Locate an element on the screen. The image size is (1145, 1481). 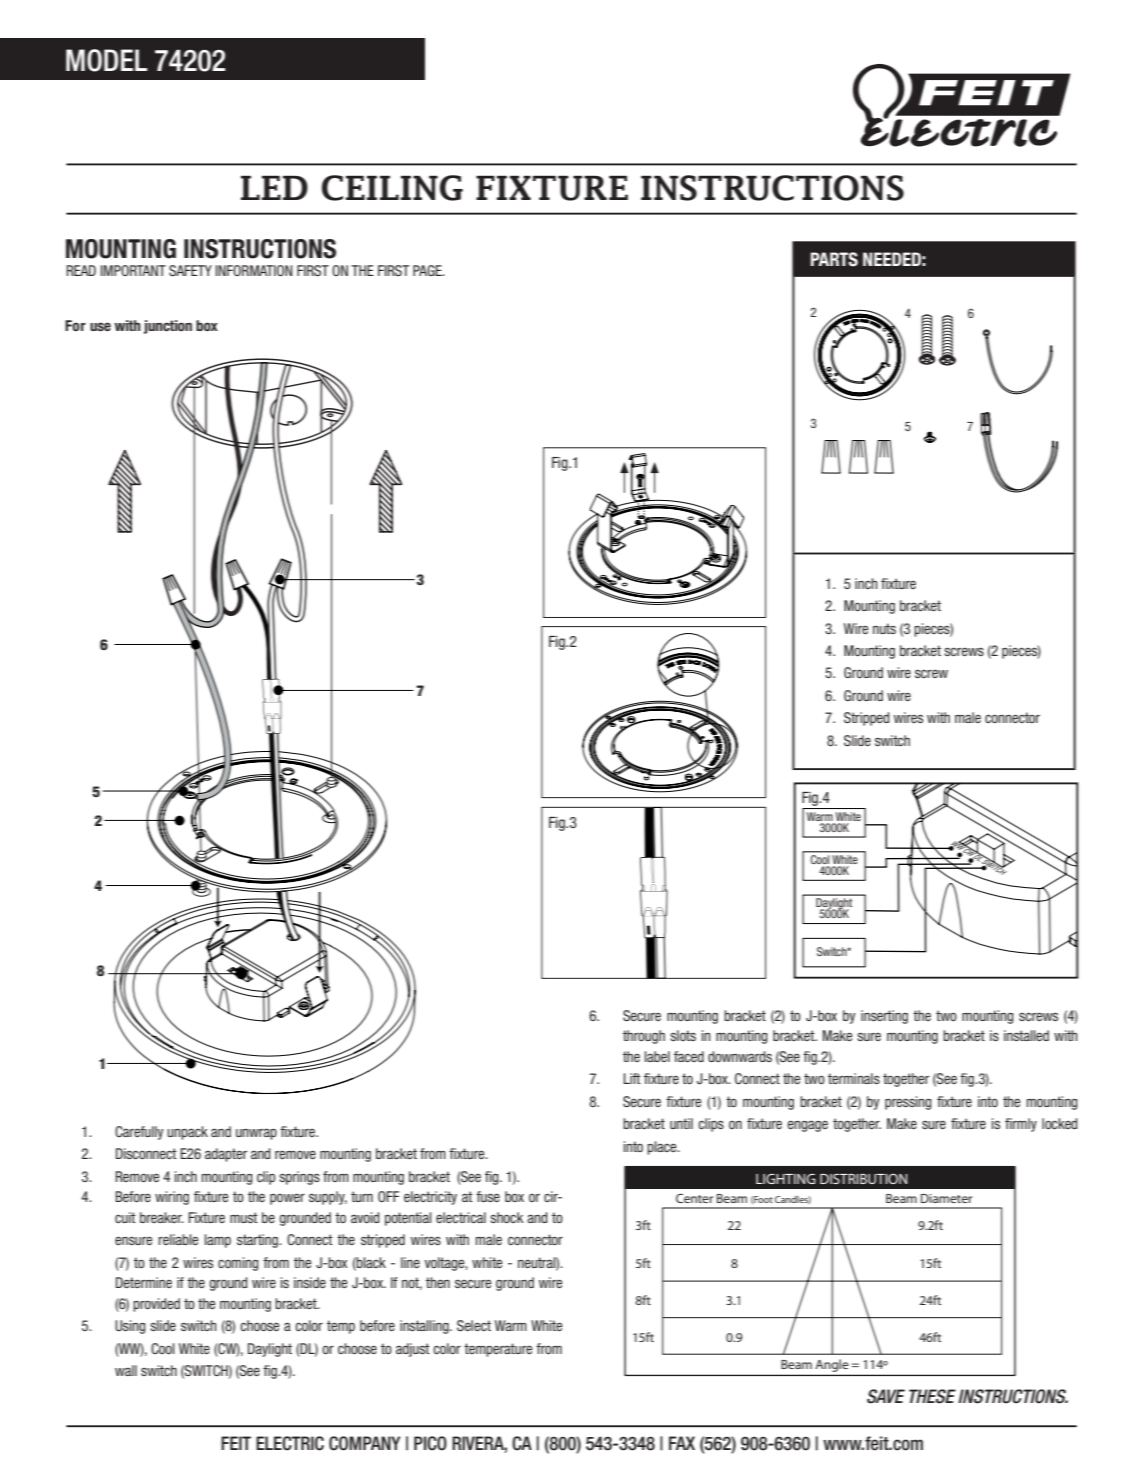
SAFETY is located at coordinates (190, 270).
